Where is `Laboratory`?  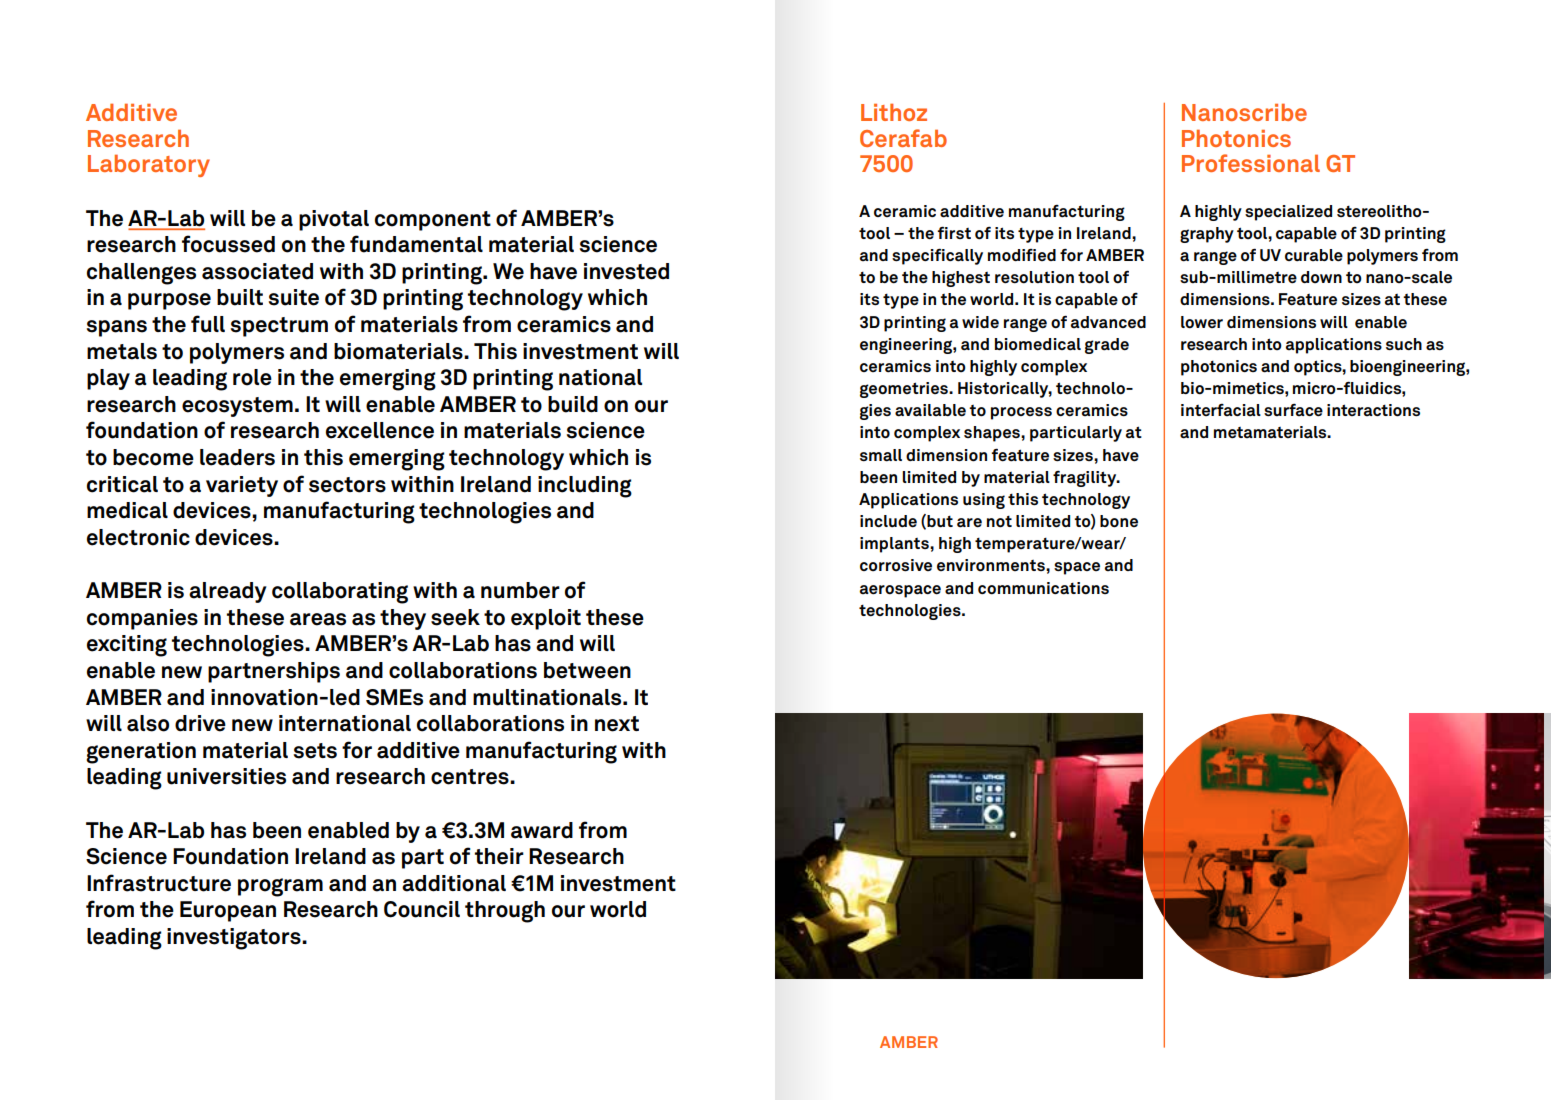 Laboratory is located at coordinates (149, 166).
